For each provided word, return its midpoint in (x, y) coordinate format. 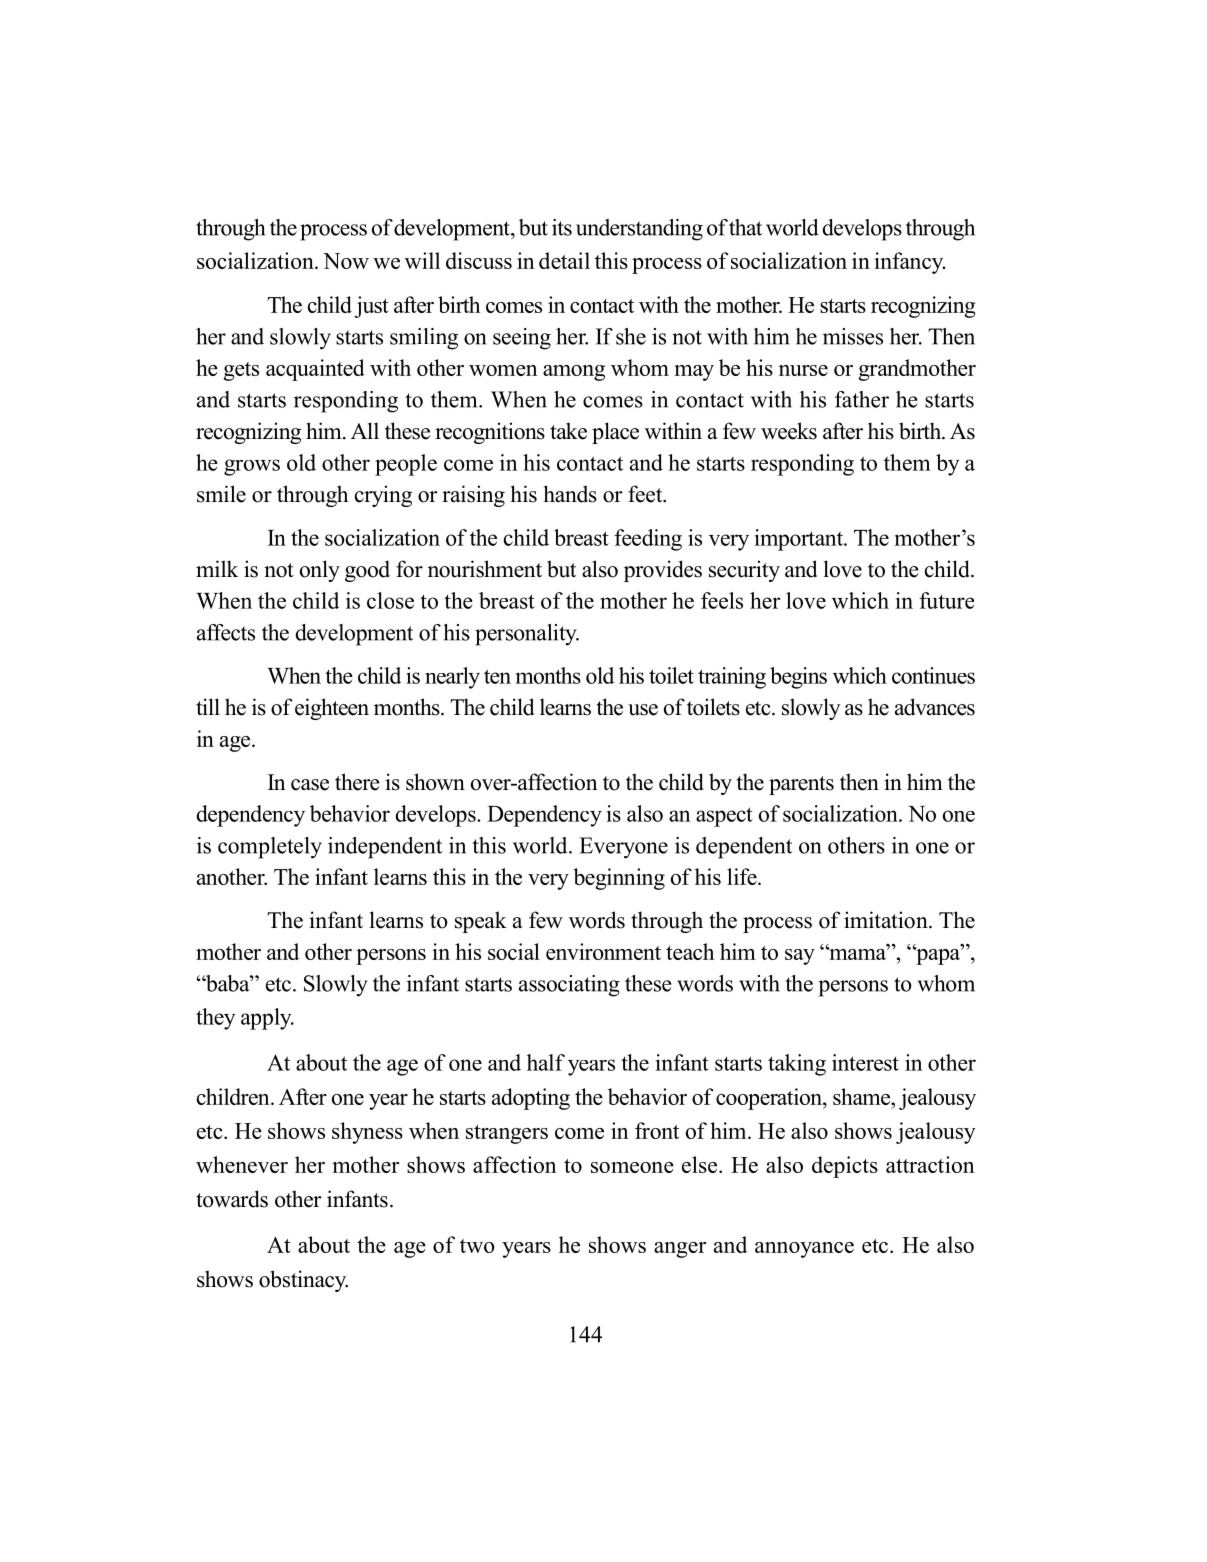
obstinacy (303, 1281)
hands (570, 494)
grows (252, 467)
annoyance (804, 1250)
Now (346, 261)
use (643, 710)
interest (865, 1062)
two (477, 1246)
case (310, 785)
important (800, 540)
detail (564, 260)
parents (801, 785)
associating (569, 986)
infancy (909, 263)
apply (267, 1019)
